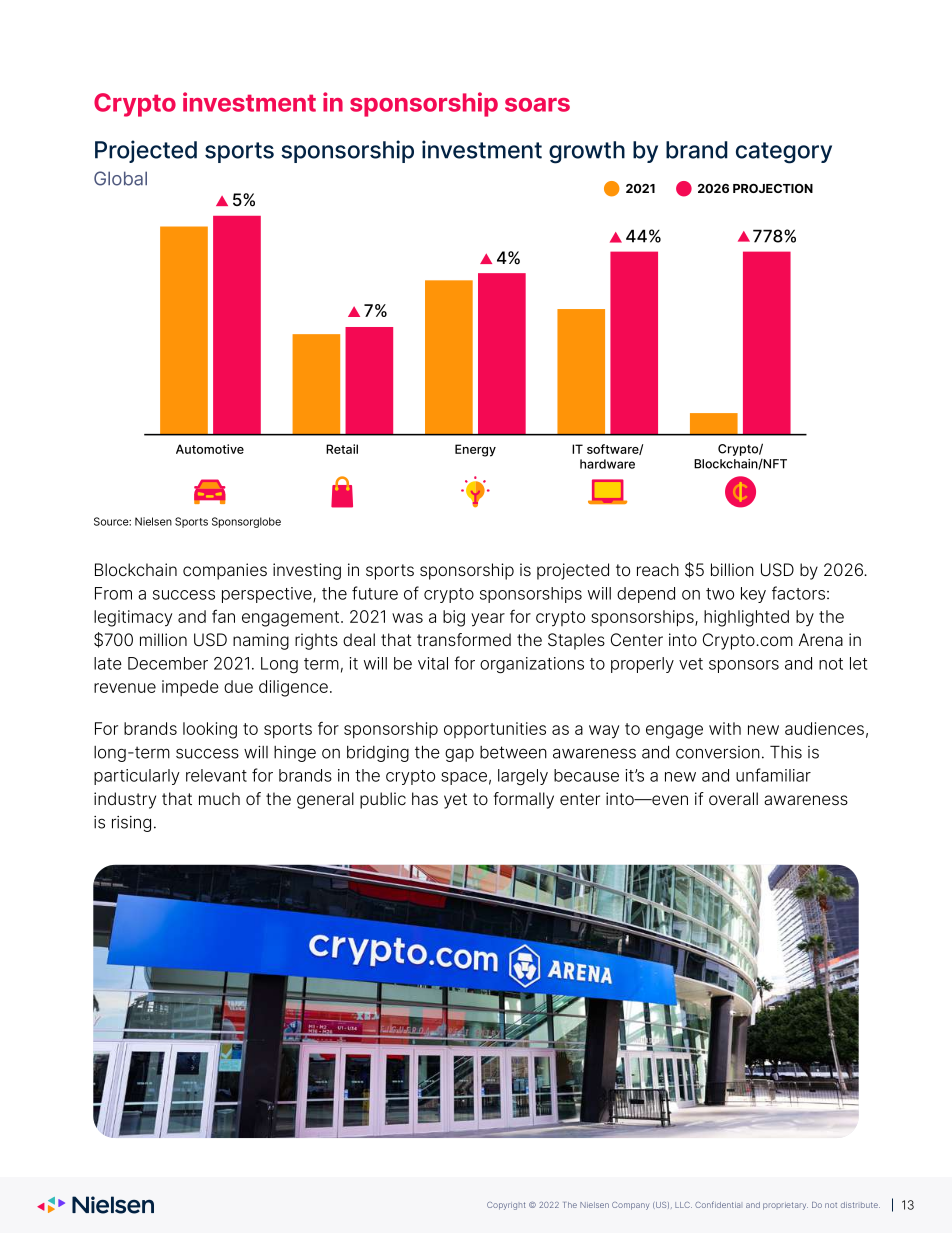 The height and width of the image is (1233, 952). Describe the element at coordinates (784, 153) in the image. I see `category` at that location.
